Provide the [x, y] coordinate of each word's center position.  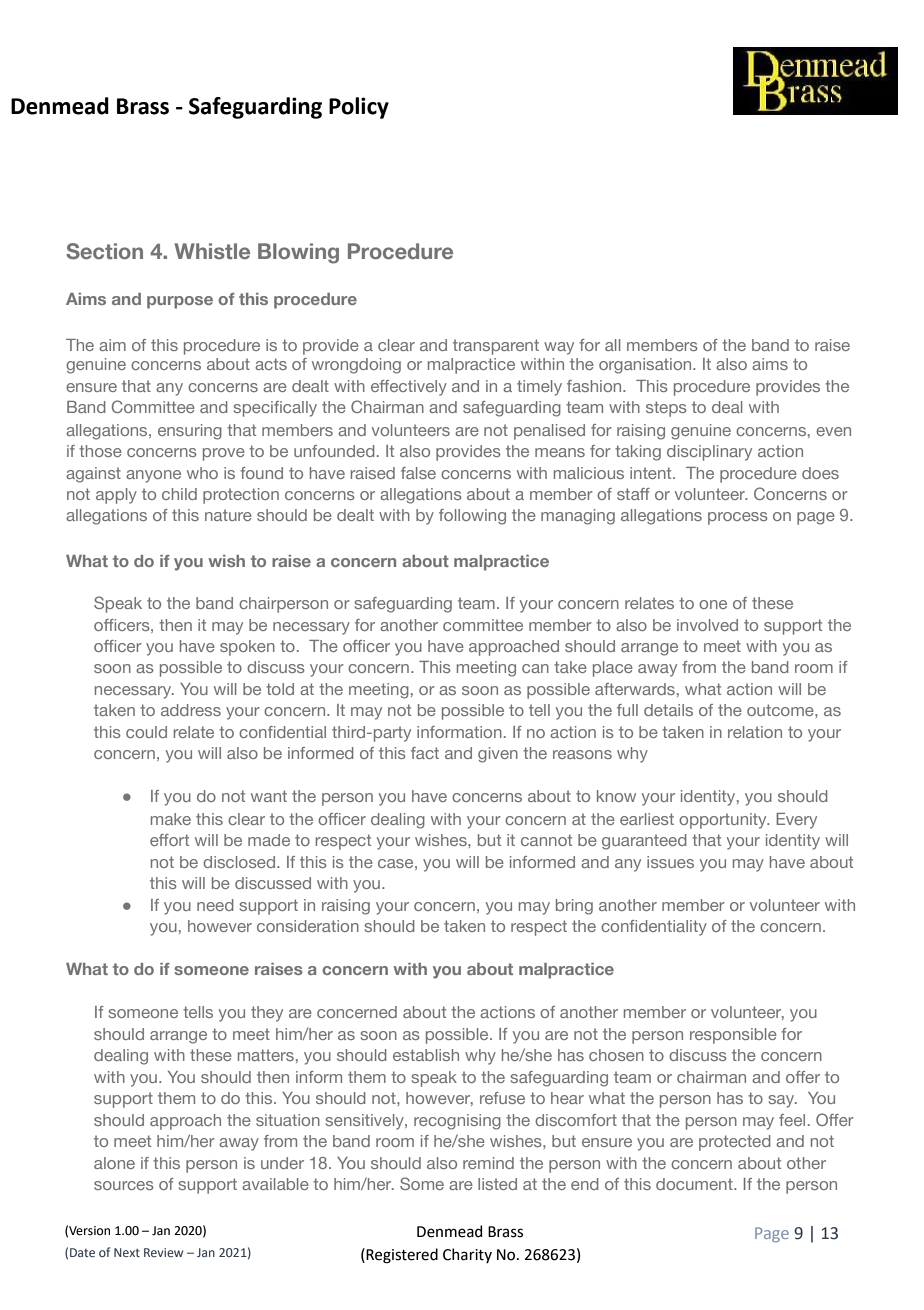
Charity [467, 1255]
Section [104, 251]
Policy [359, 108]
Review [163, 1252]
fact [425, 753]
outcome [781, 710]
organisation [646, 366]
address [191, 710]
